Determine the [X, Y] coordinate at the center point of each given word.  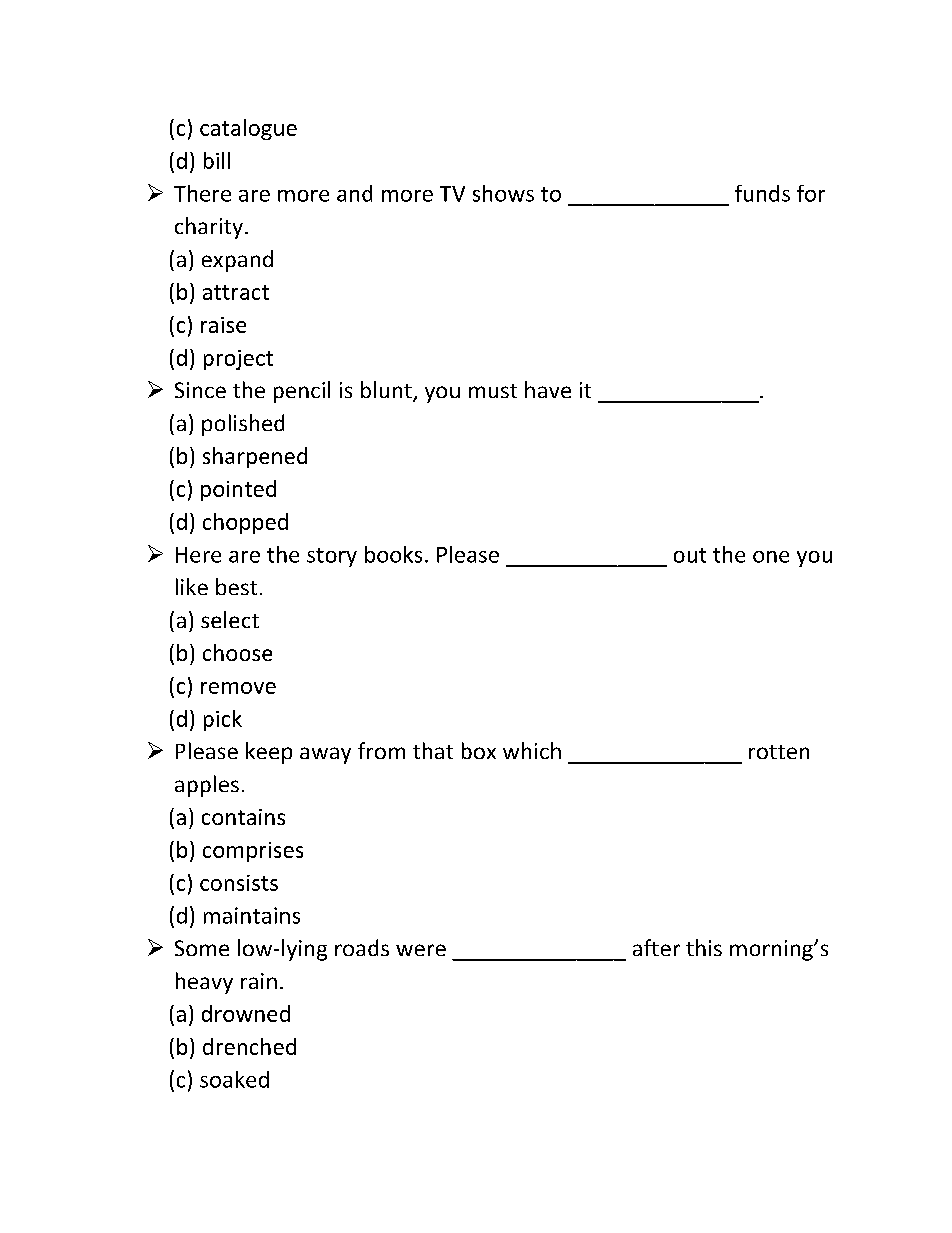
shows [503, 193]
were [421, 950]
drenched [249, 1046]
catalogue [248, 129]
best [236, 586]
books [393, 554]
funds [762, 193]
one [771, 557]
